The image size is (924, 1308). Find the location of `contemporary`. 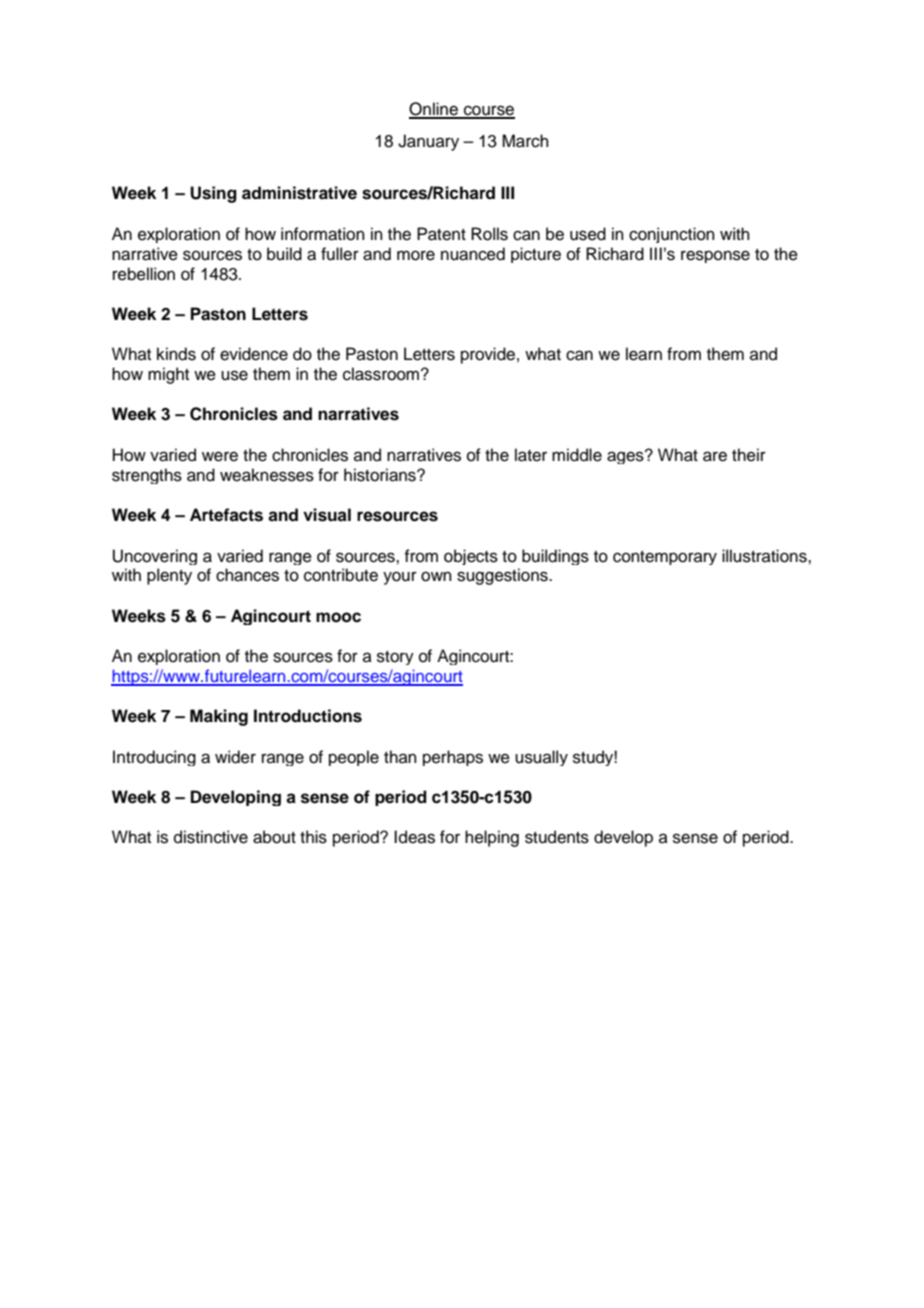

contemporary is located at coordinates (665, 558).
